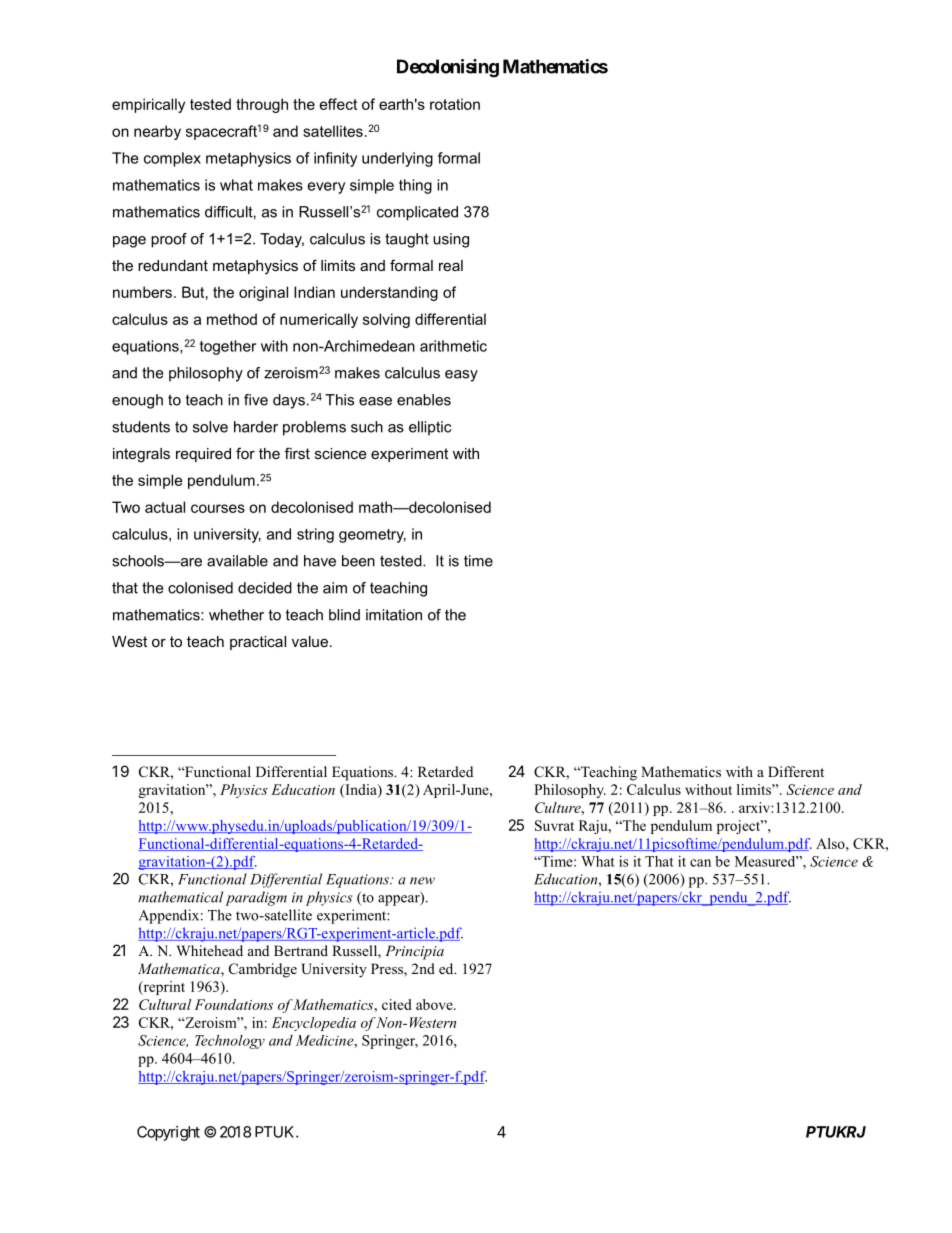  Describe the element at coordinates (168, 1133) in the screenshot. I see `Copyright` at that location.
